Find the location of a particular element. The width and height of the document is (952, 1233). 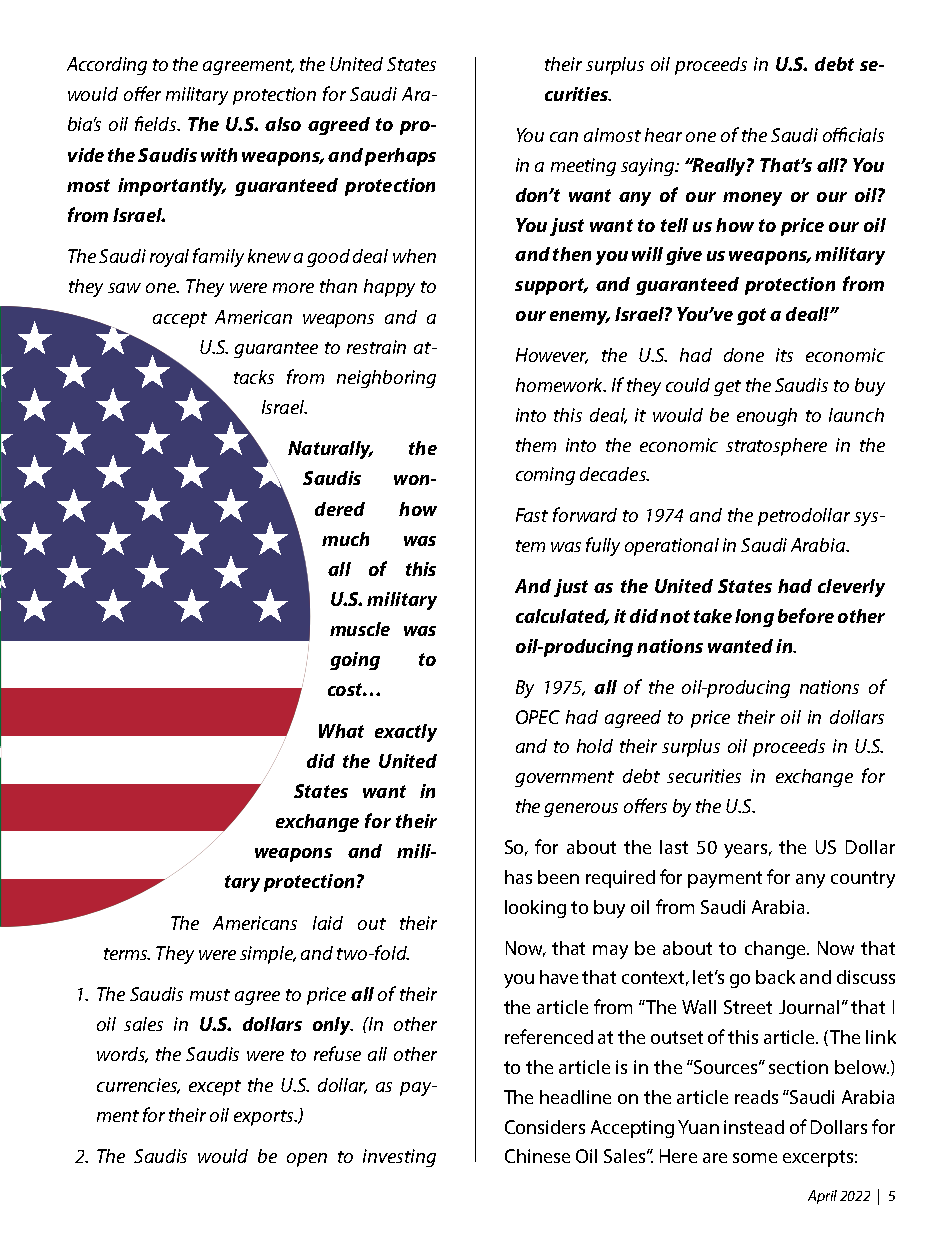

officials is located at coordinates (853, 134).
